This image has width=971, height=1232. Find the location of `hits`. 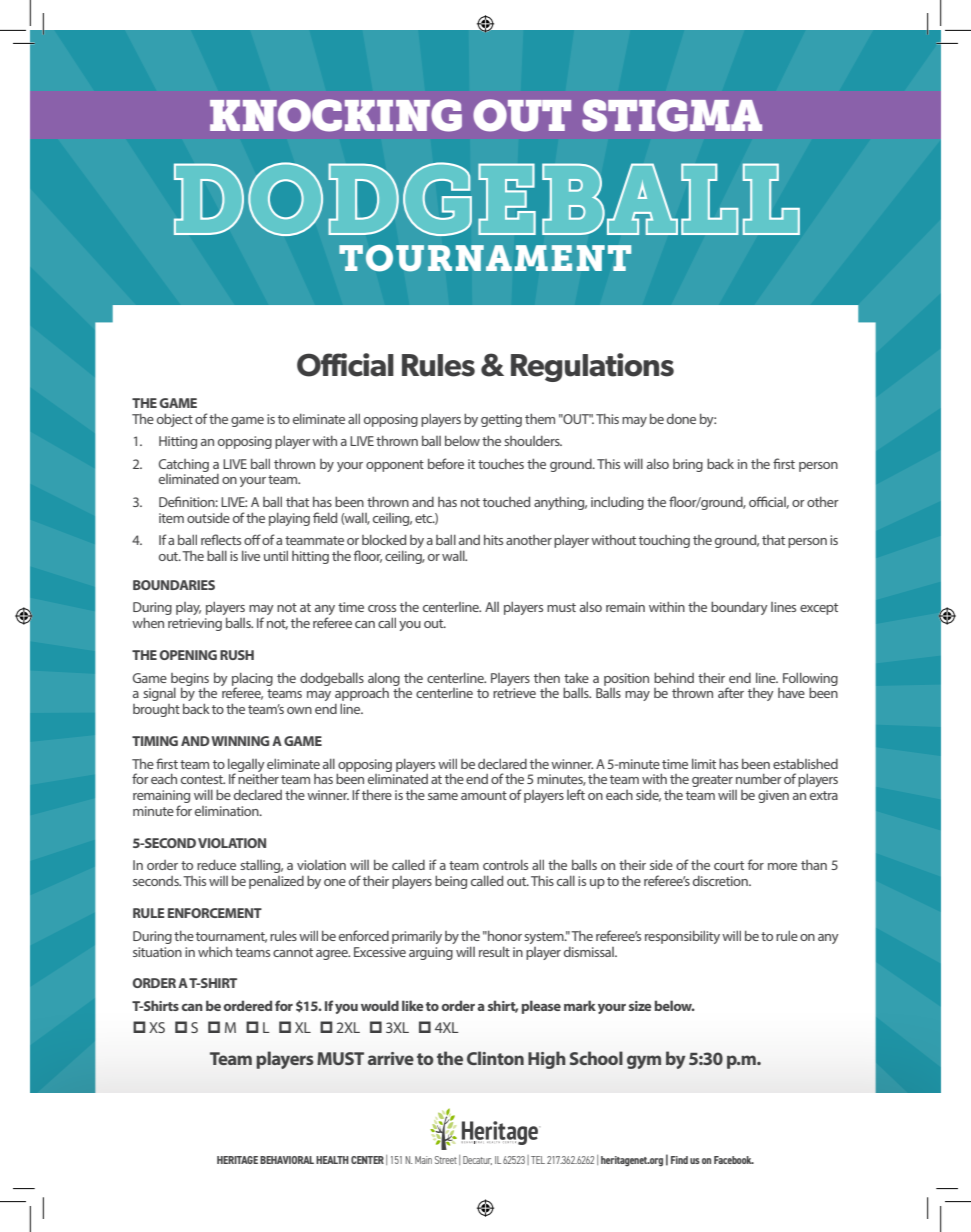

hits is located at coordinates (493, 540).
